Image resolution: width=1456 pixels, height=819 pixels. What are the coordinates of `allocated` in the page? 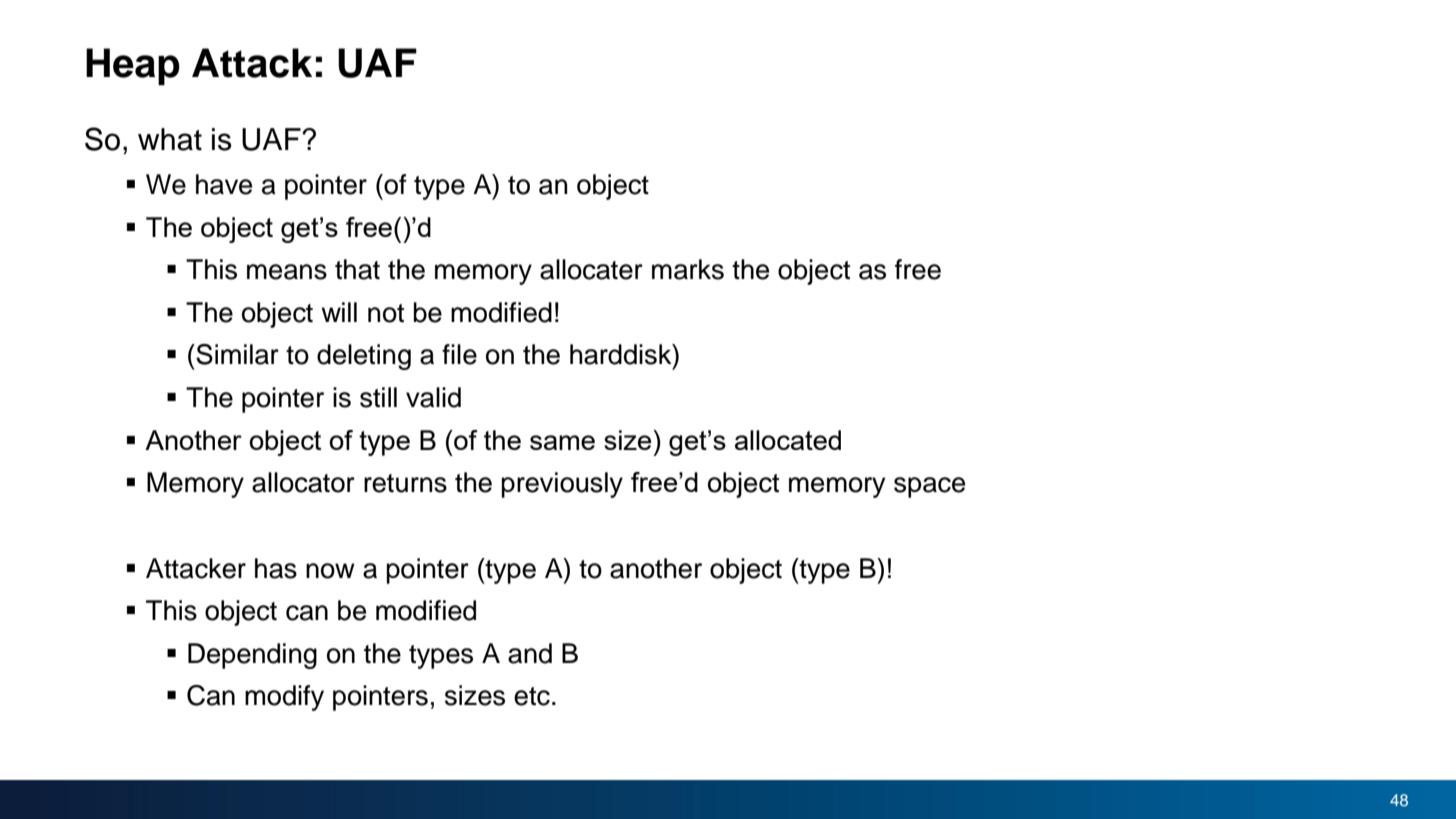 It's located at (788, 440).
